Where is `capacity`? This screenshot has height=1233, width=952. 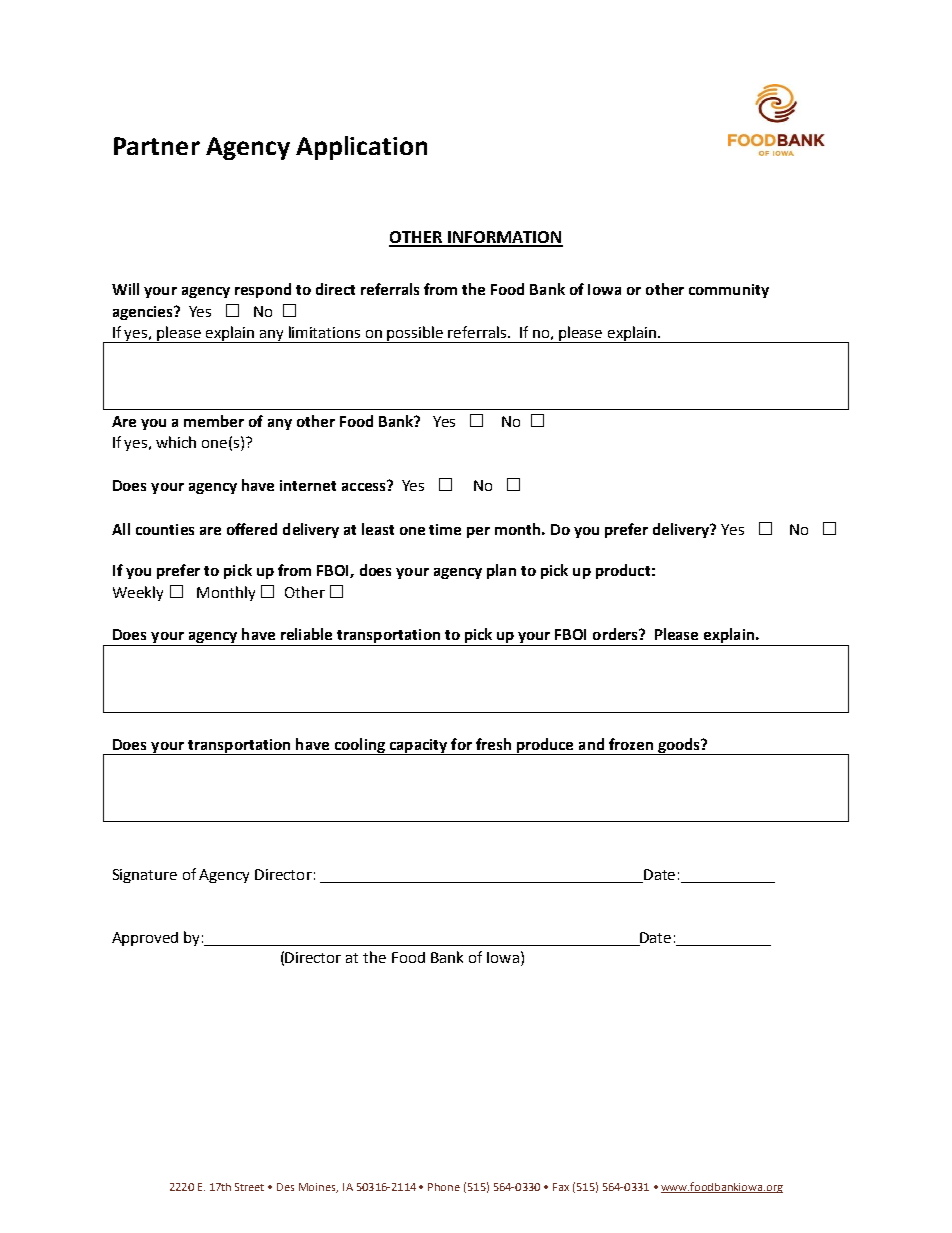 capacity is located at coordinates (418, 747).
